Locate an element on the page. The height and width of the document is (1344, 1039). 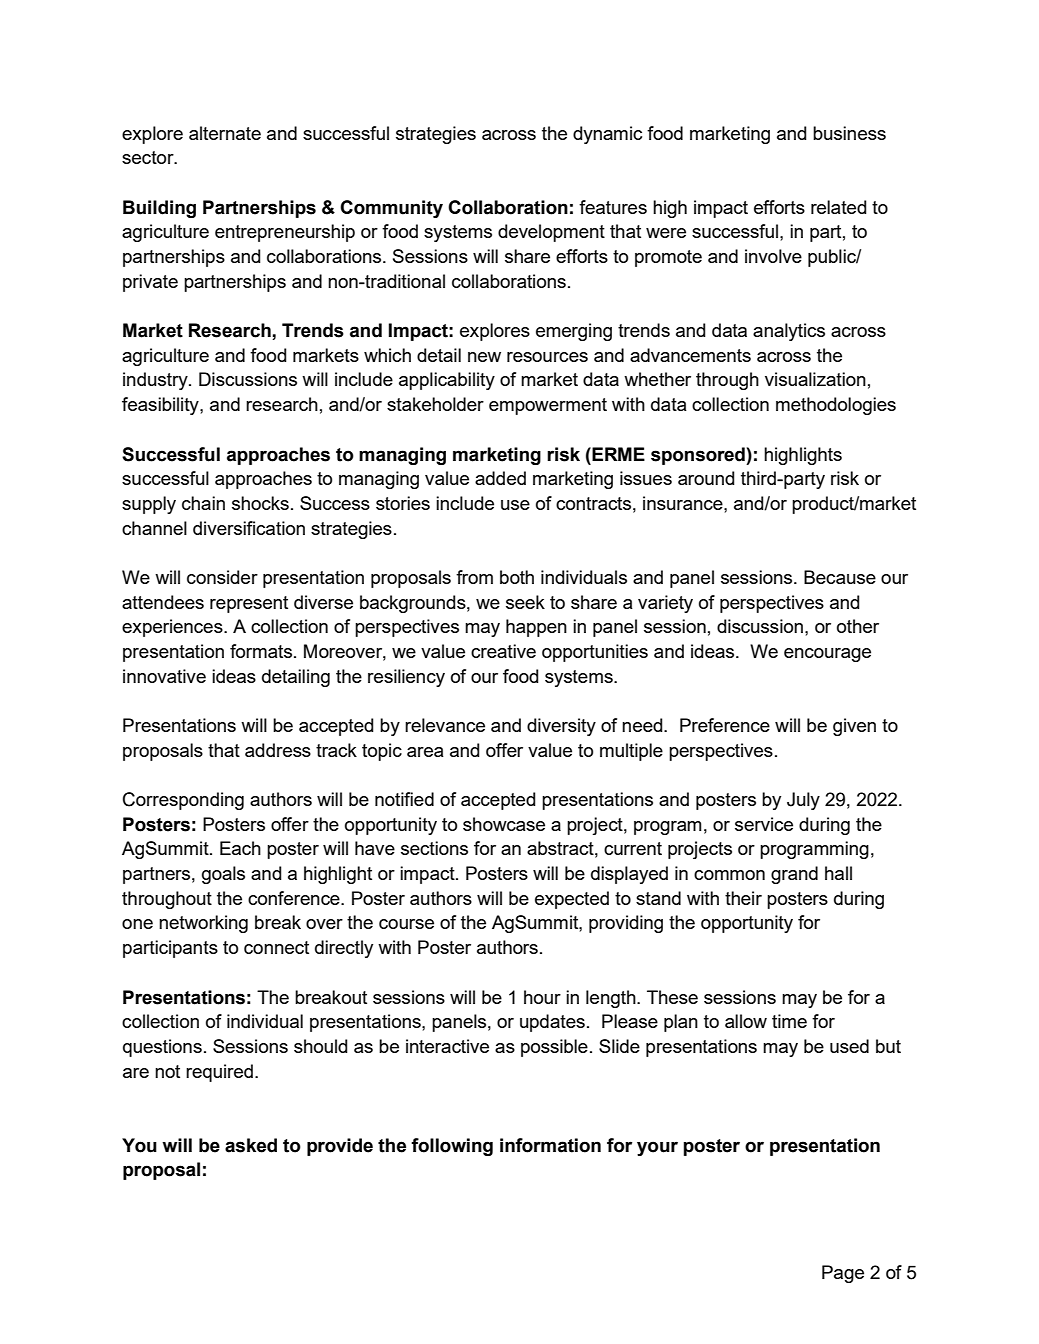
Page is located at coordinates (843, 1274).
